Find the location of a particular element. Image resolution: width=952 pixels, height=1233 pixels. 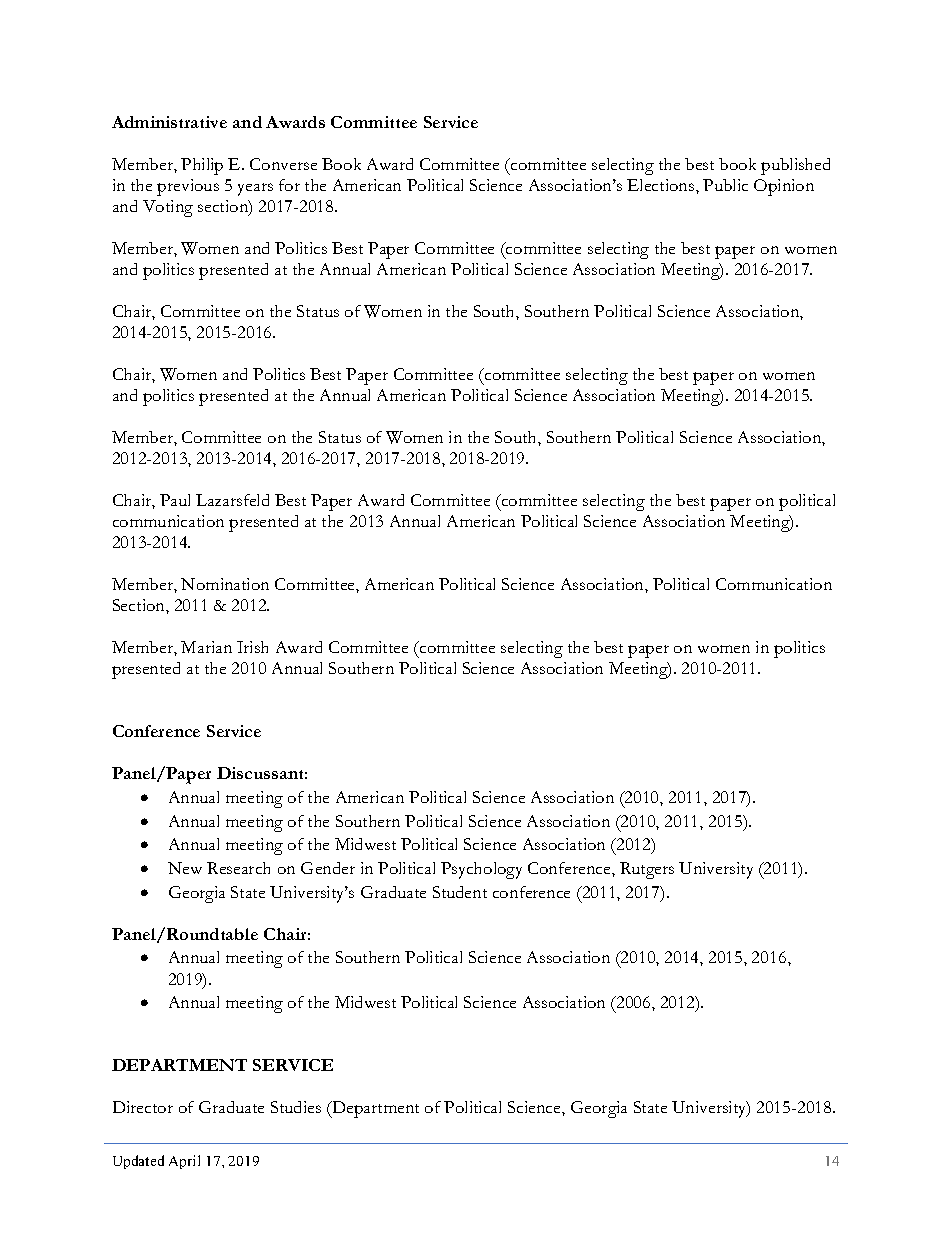

Rutgers is located at coordinates (647, 870).
